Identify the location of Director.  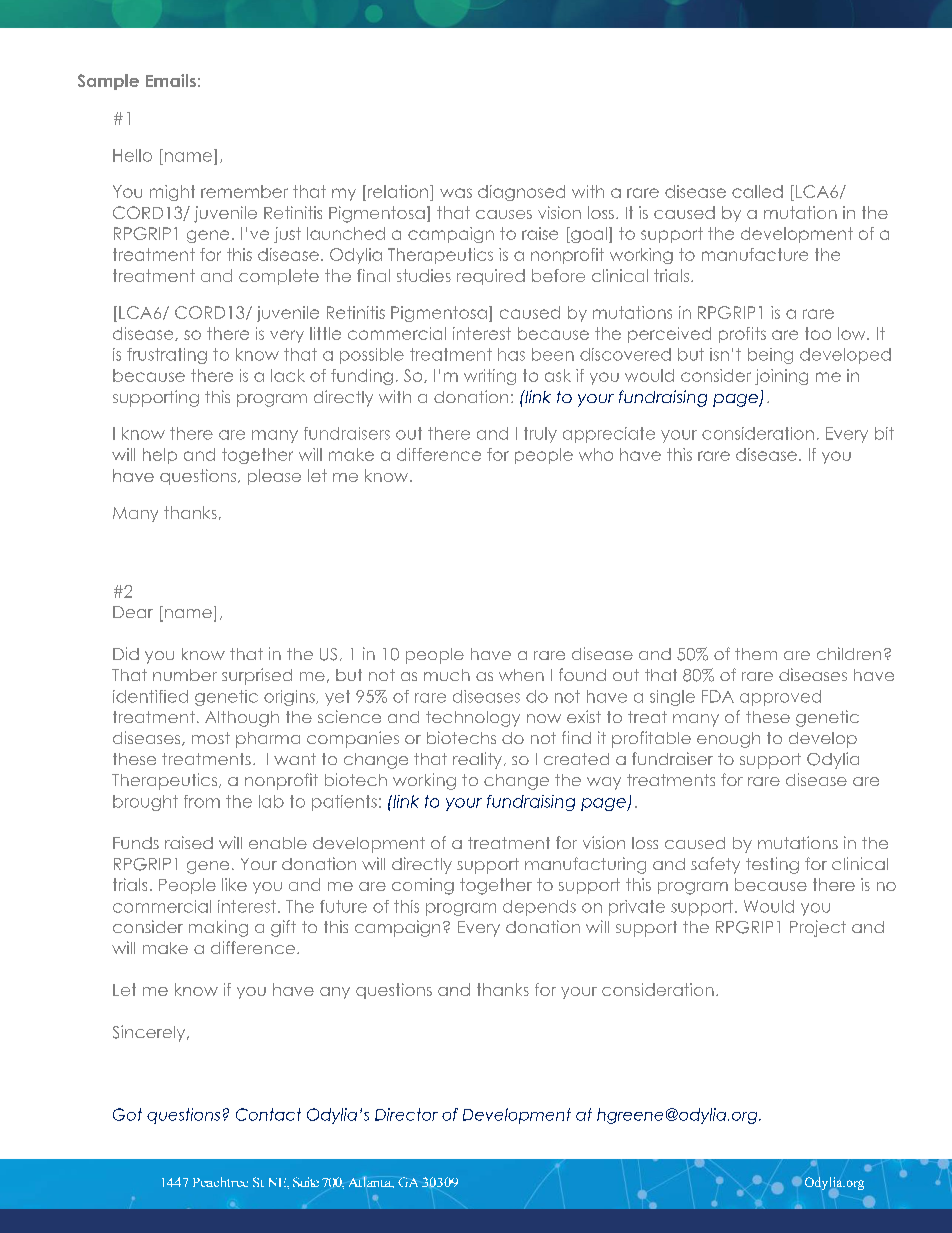
(406, 1114).
